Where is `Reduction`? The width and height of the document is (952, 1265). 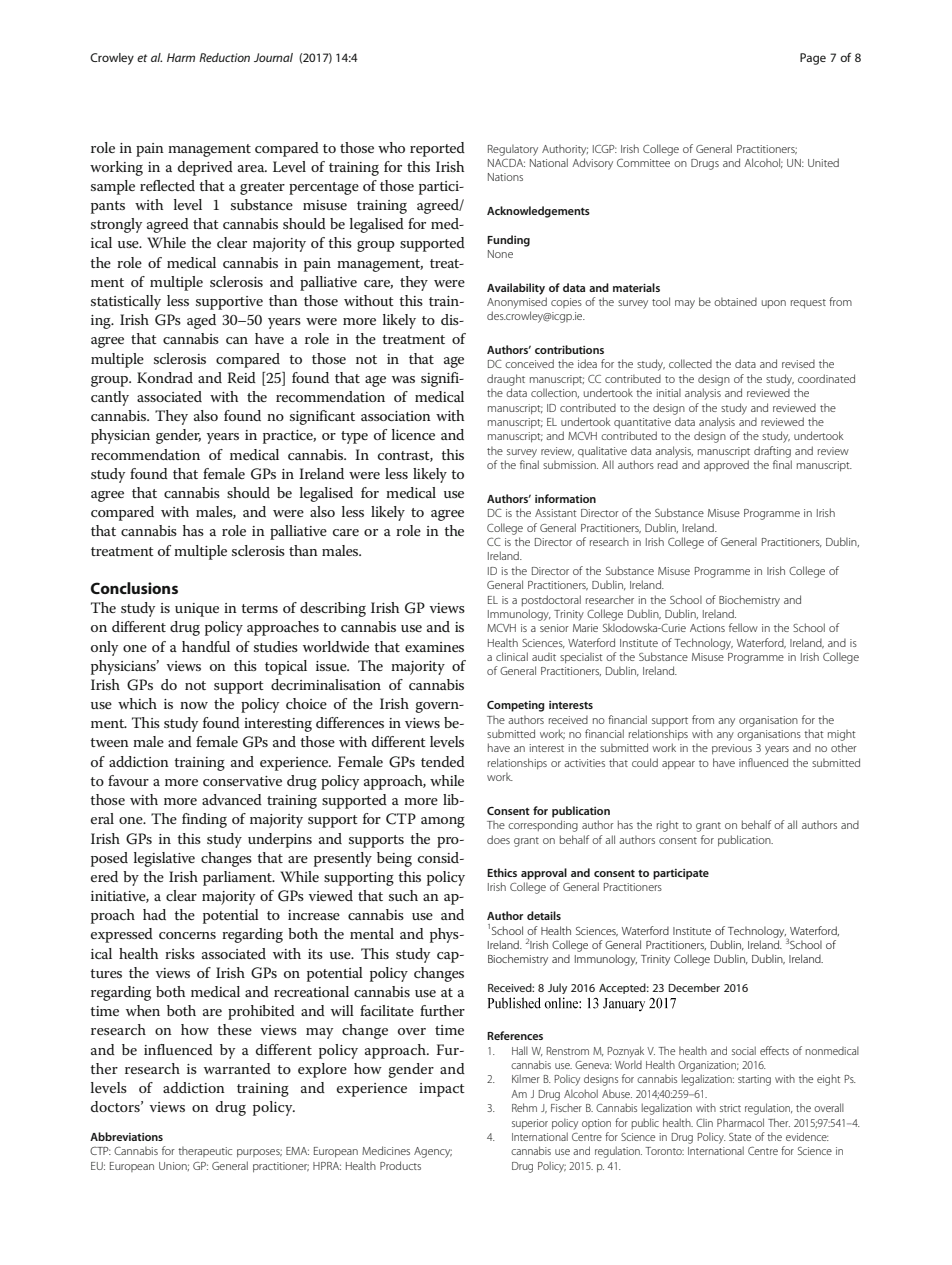
Reduction is located at coordinates (224, 57).
